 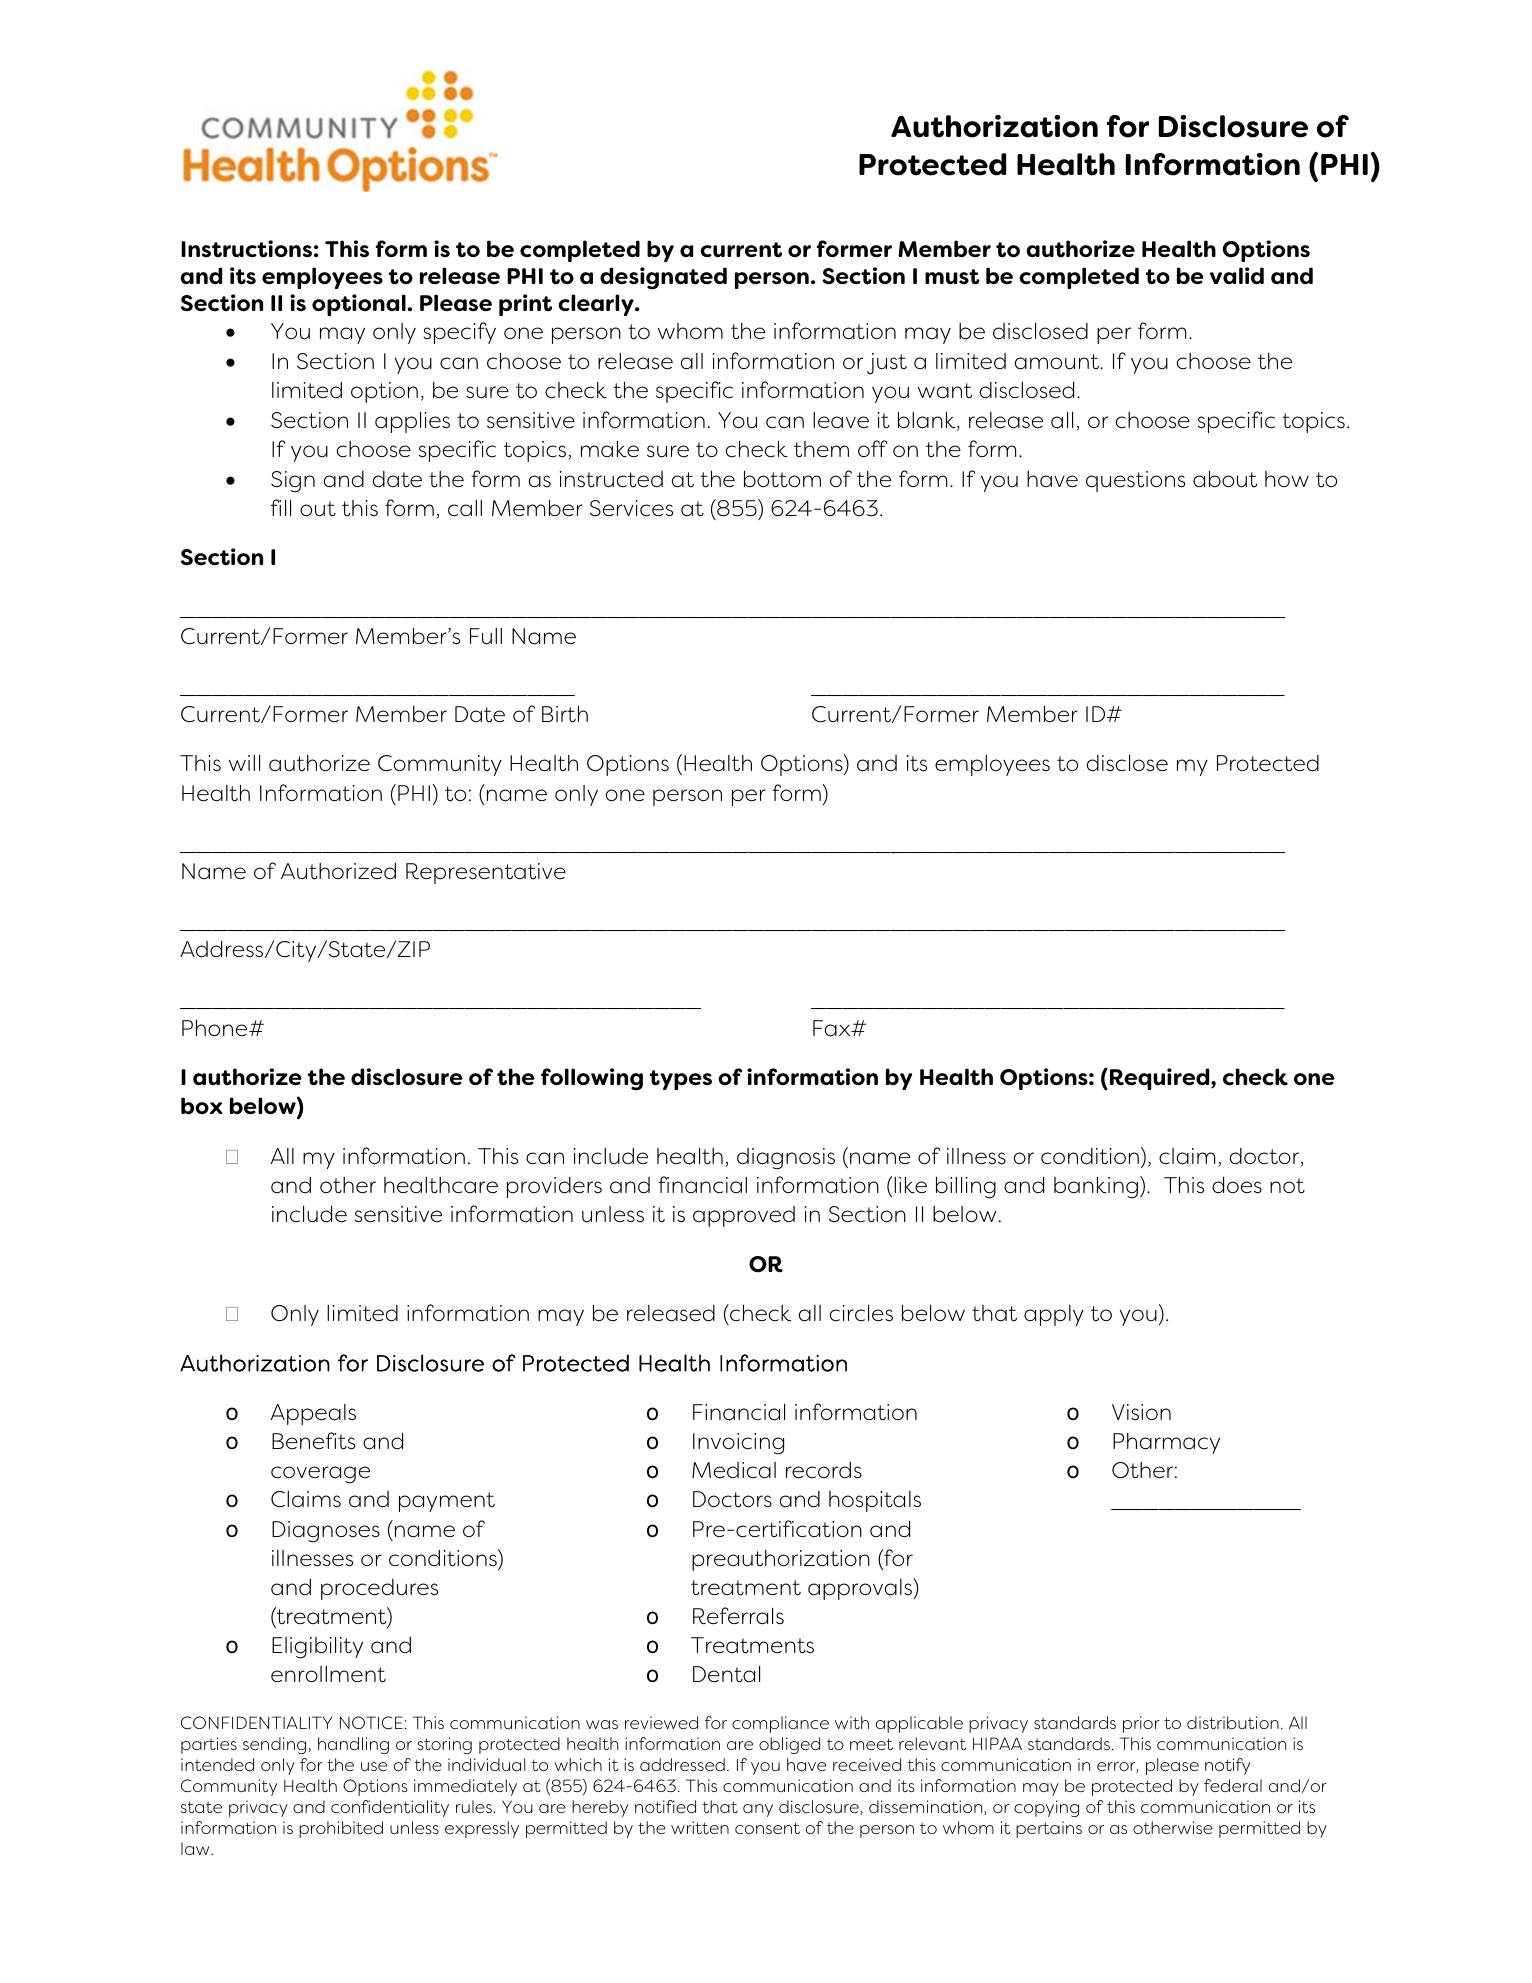 I want to click on Diagnoses, so click(x=326, y=1532).
